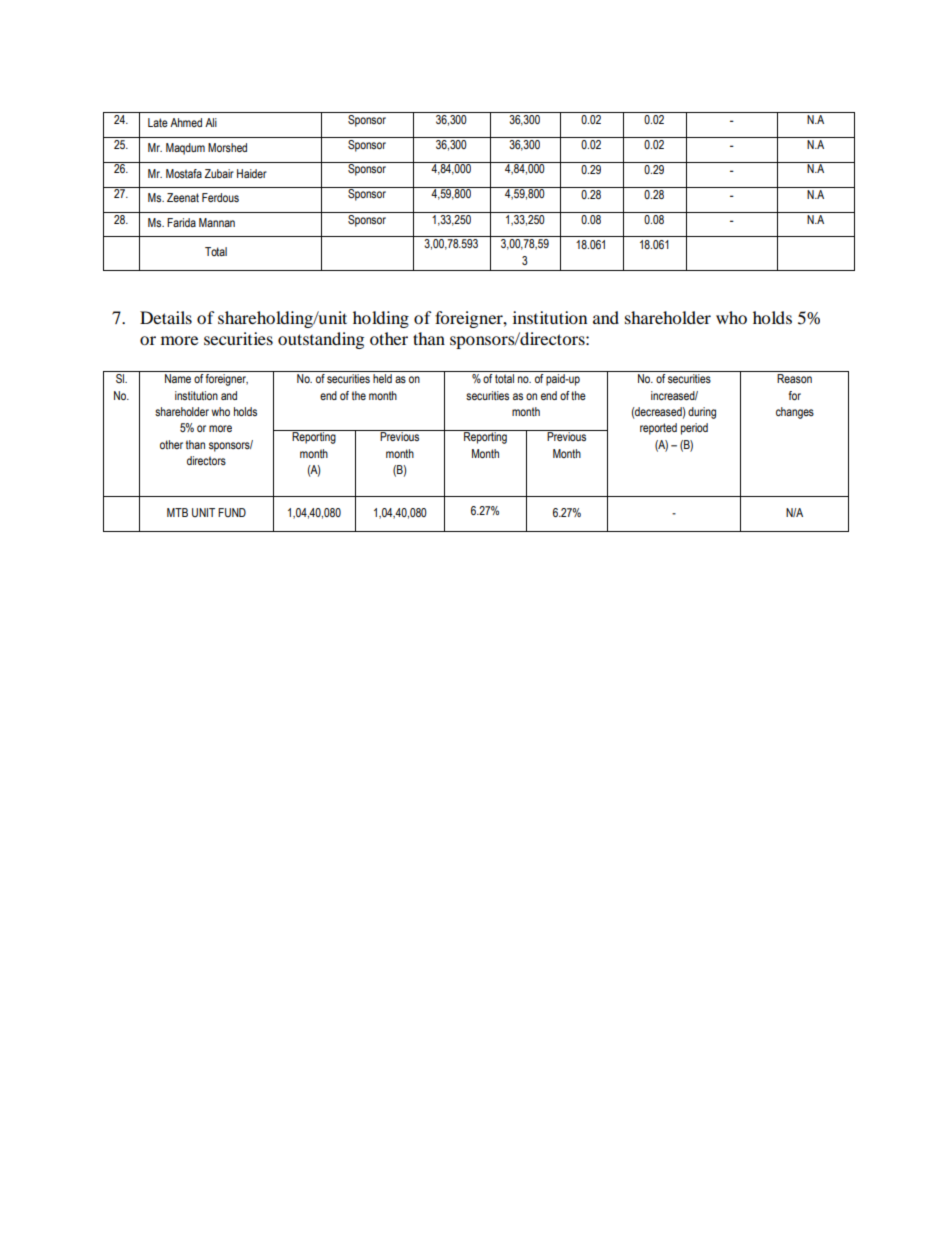  What do you see at coordinates (702, 413) in the screenshot?
I see `during` at bounding box center [702, 413].
